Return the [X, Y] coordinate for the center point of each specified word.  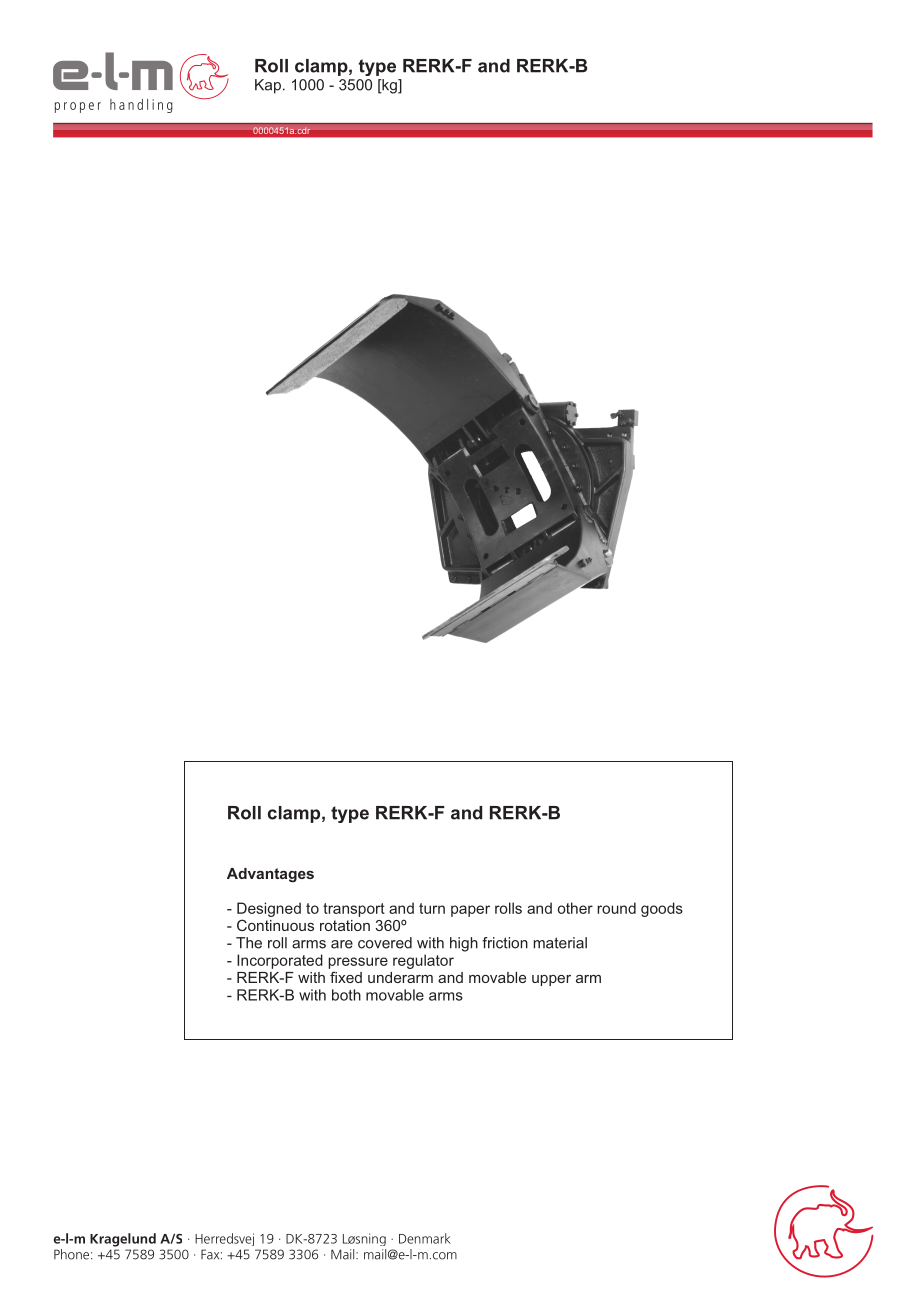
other [575, 908]
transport [354, 910]
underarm [400, 977]
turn [432, 908]
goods [662, 909]
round [616, 908]
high [464, 944]
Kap [268, 86]
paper [470, 911]
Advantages [270, 875]
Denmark [425, 1238]
